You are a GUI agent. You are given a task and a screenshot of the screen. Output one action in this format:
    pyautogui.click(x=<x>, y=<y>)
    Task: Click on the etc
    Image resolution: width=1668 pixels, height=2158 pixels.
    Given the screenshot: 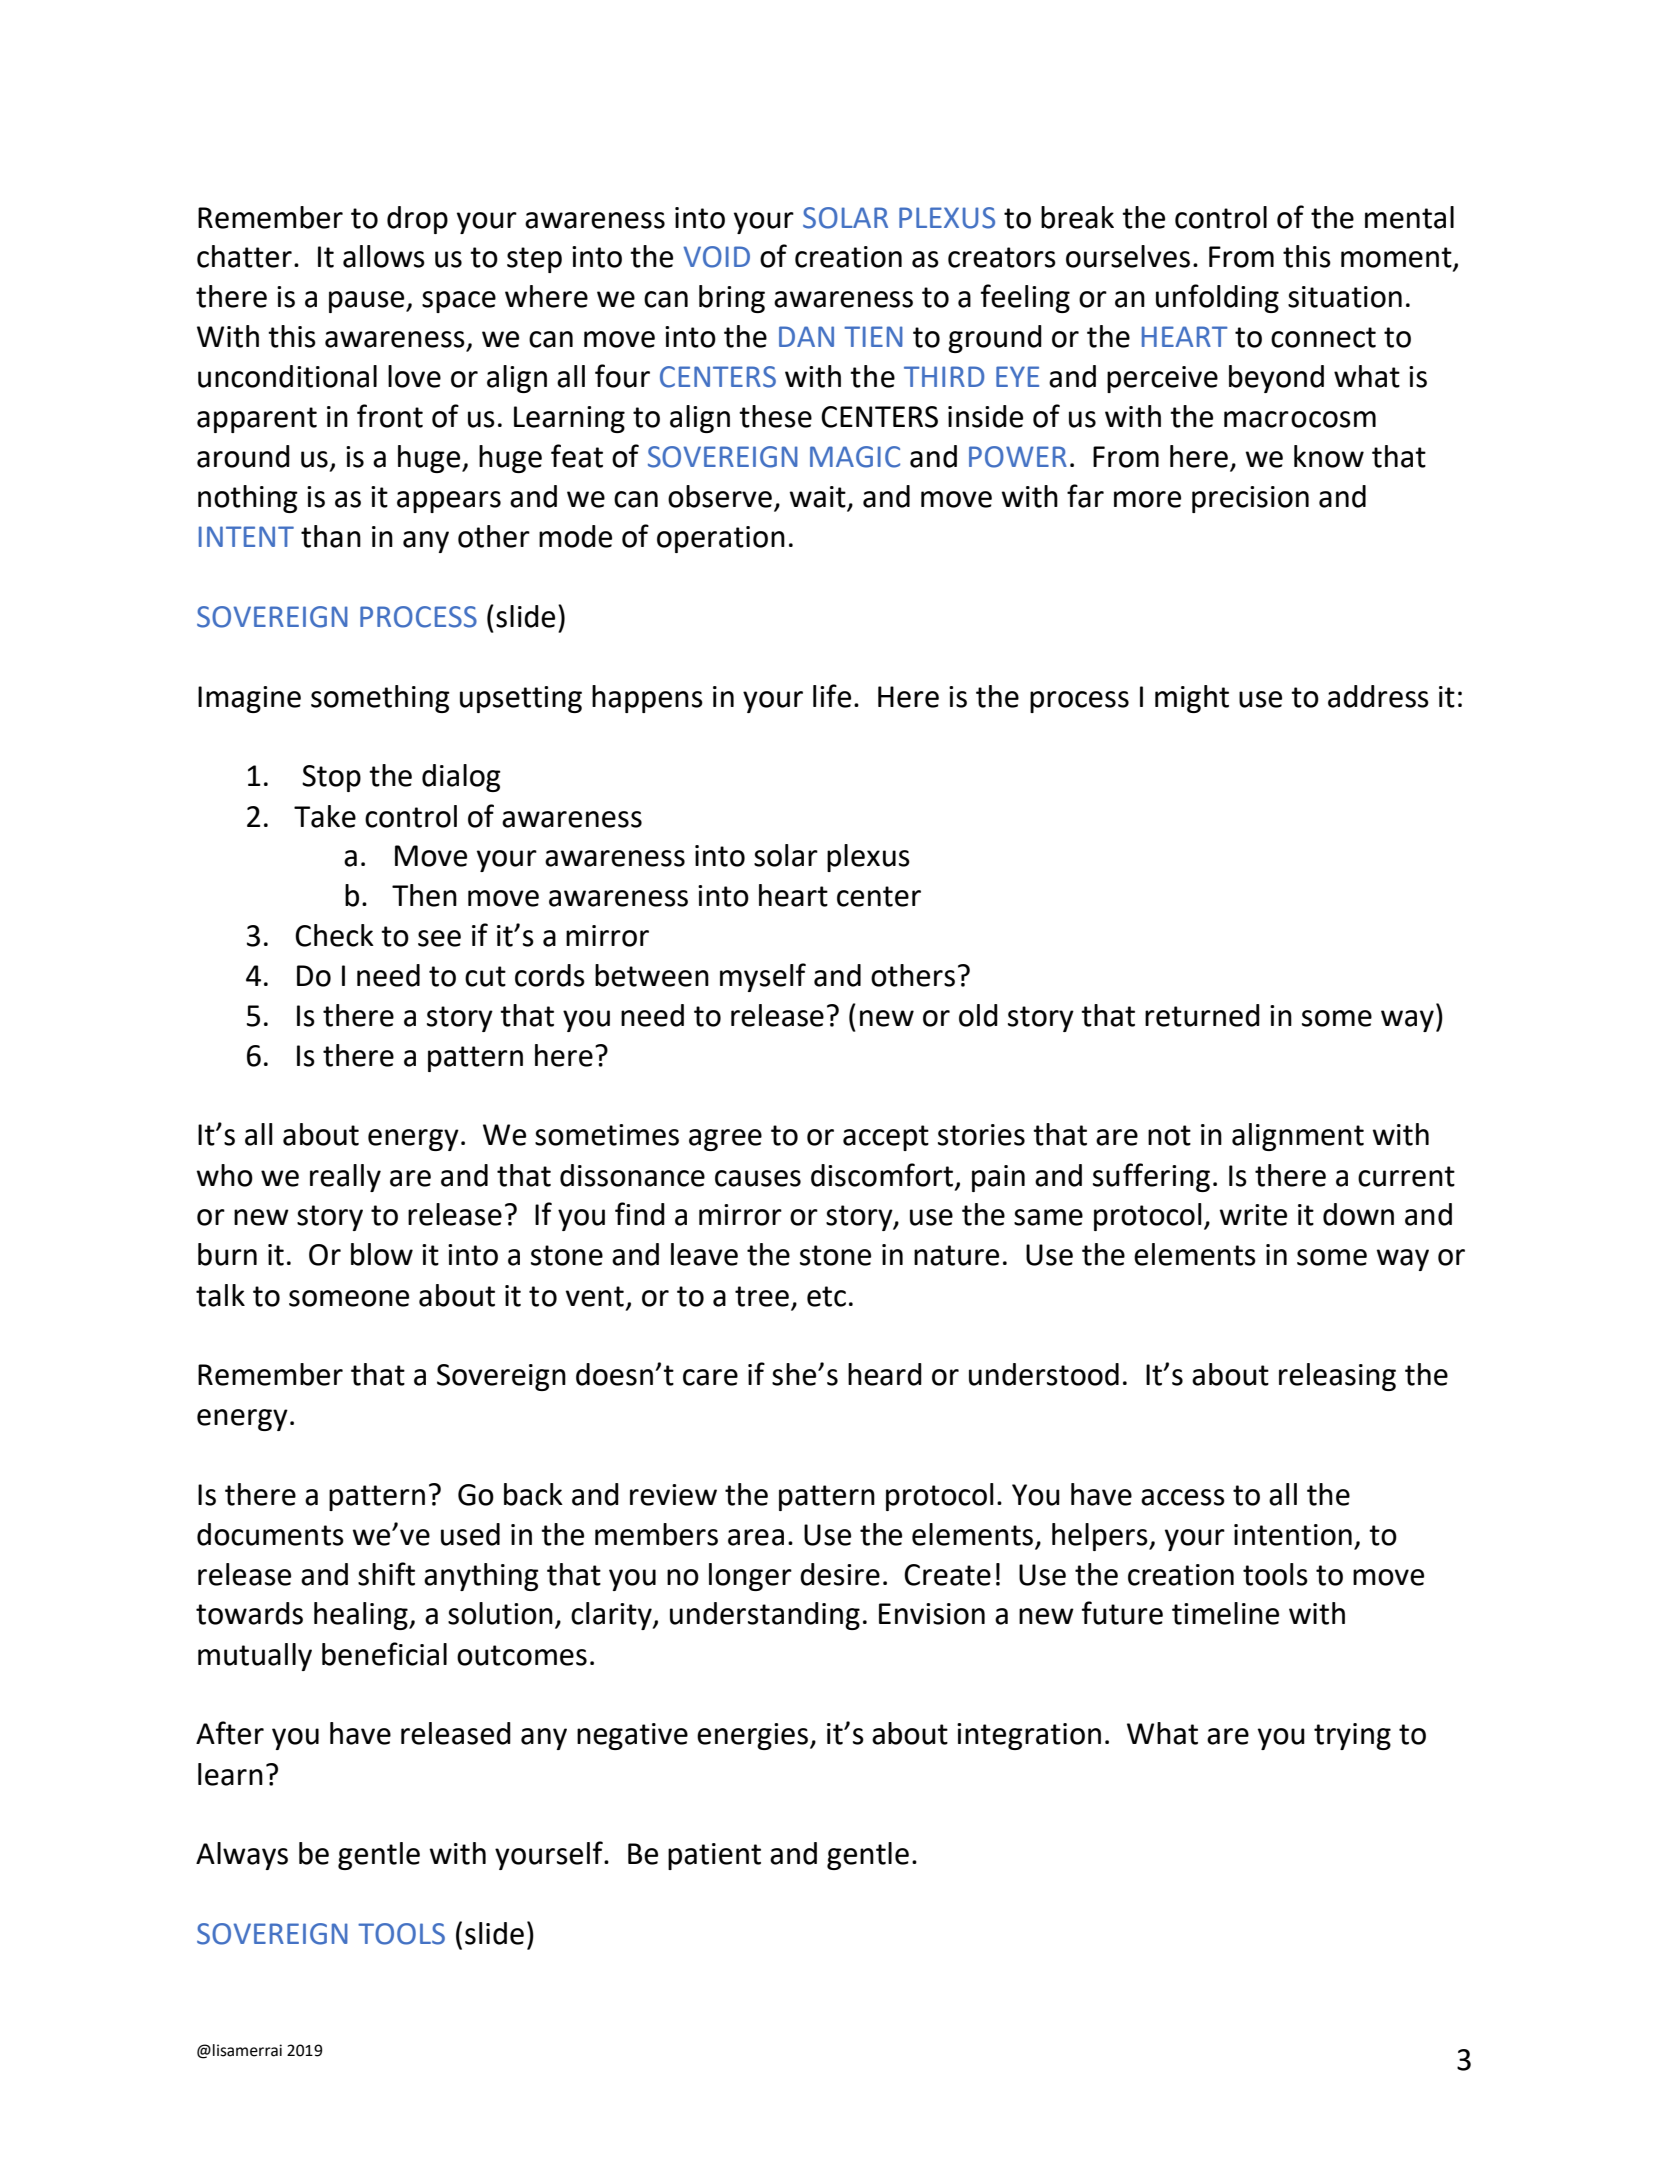 What is the action you would take?
    pyautogui.click(x=826, y=1296)
